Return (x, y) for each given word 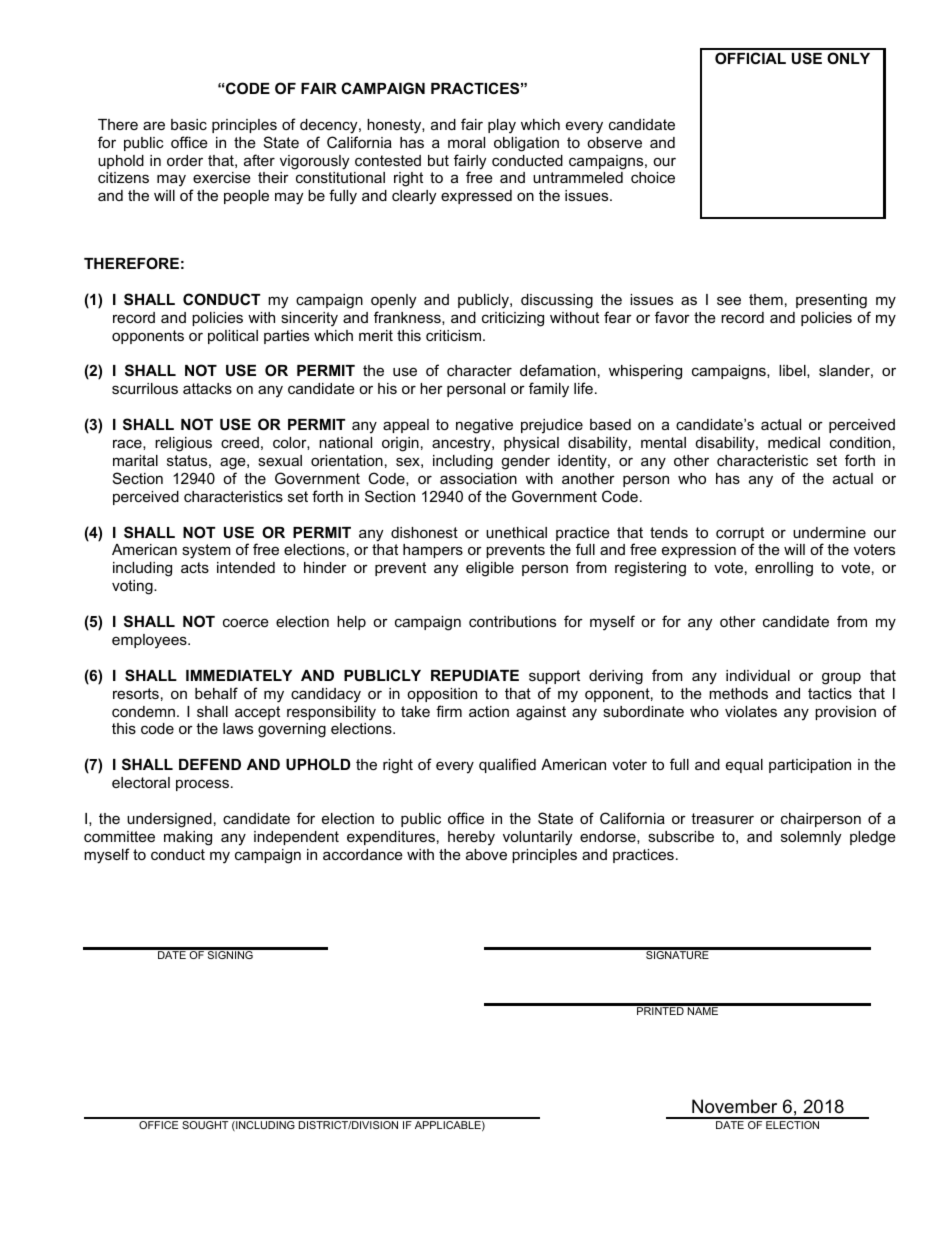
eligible (490, 569)
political (233, 337)
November (734, 1106)
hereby (471, 838)
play (502, 126)
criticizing (513, 319)
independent (296, 838)
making (188, 838)
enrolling (784, 569)
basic (189, 124)
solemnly (811, 838)
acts (195, 567)
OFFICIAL (750, 58)
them (766, 299)
